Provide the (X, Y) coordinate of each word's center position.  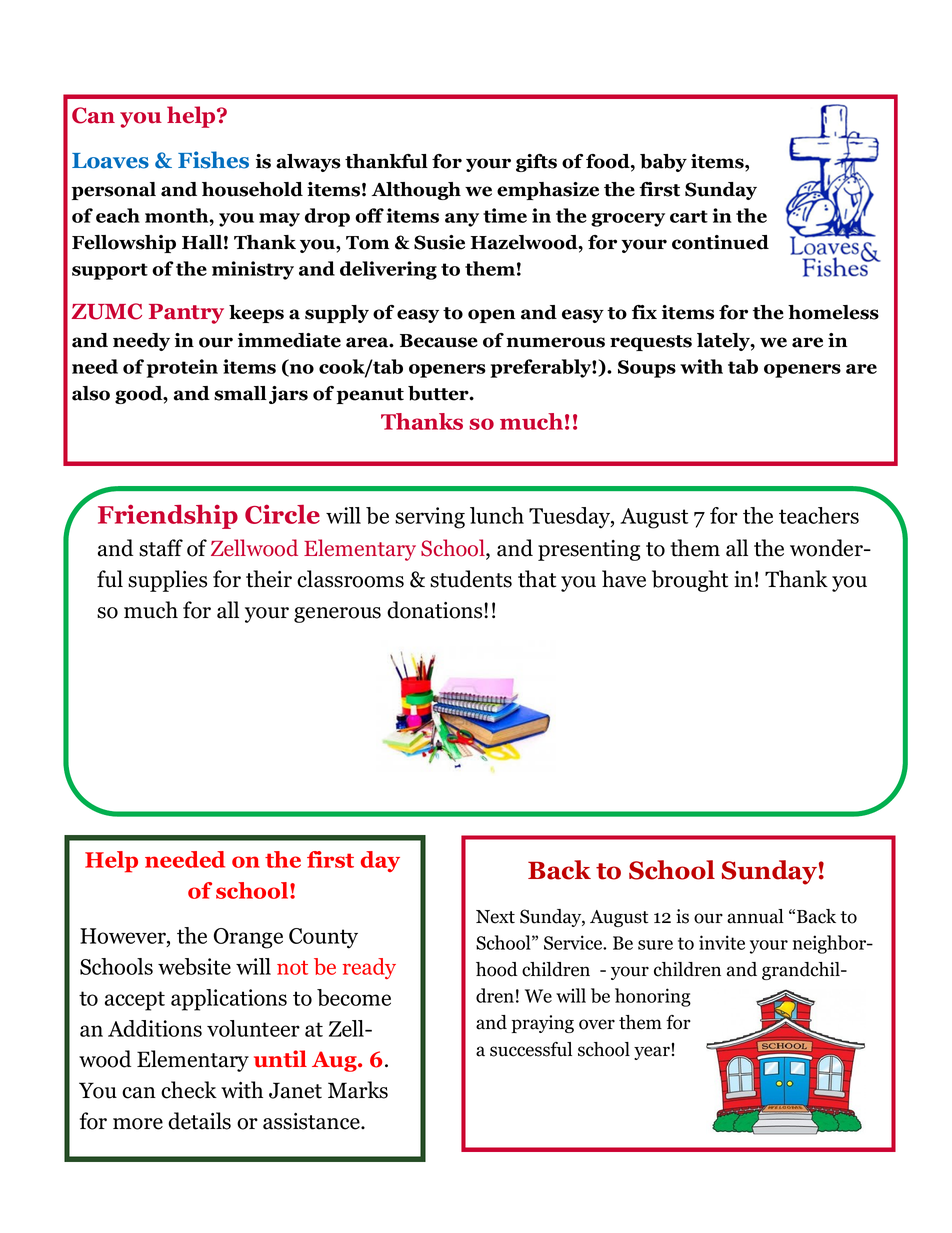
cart (689, 216)
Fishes (213, 160)
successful (531, 1049)
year (652, 1053)
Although (416, 191)
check (189, 1090)
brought (690, 581)
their (269, 579)
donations (436, 610)
